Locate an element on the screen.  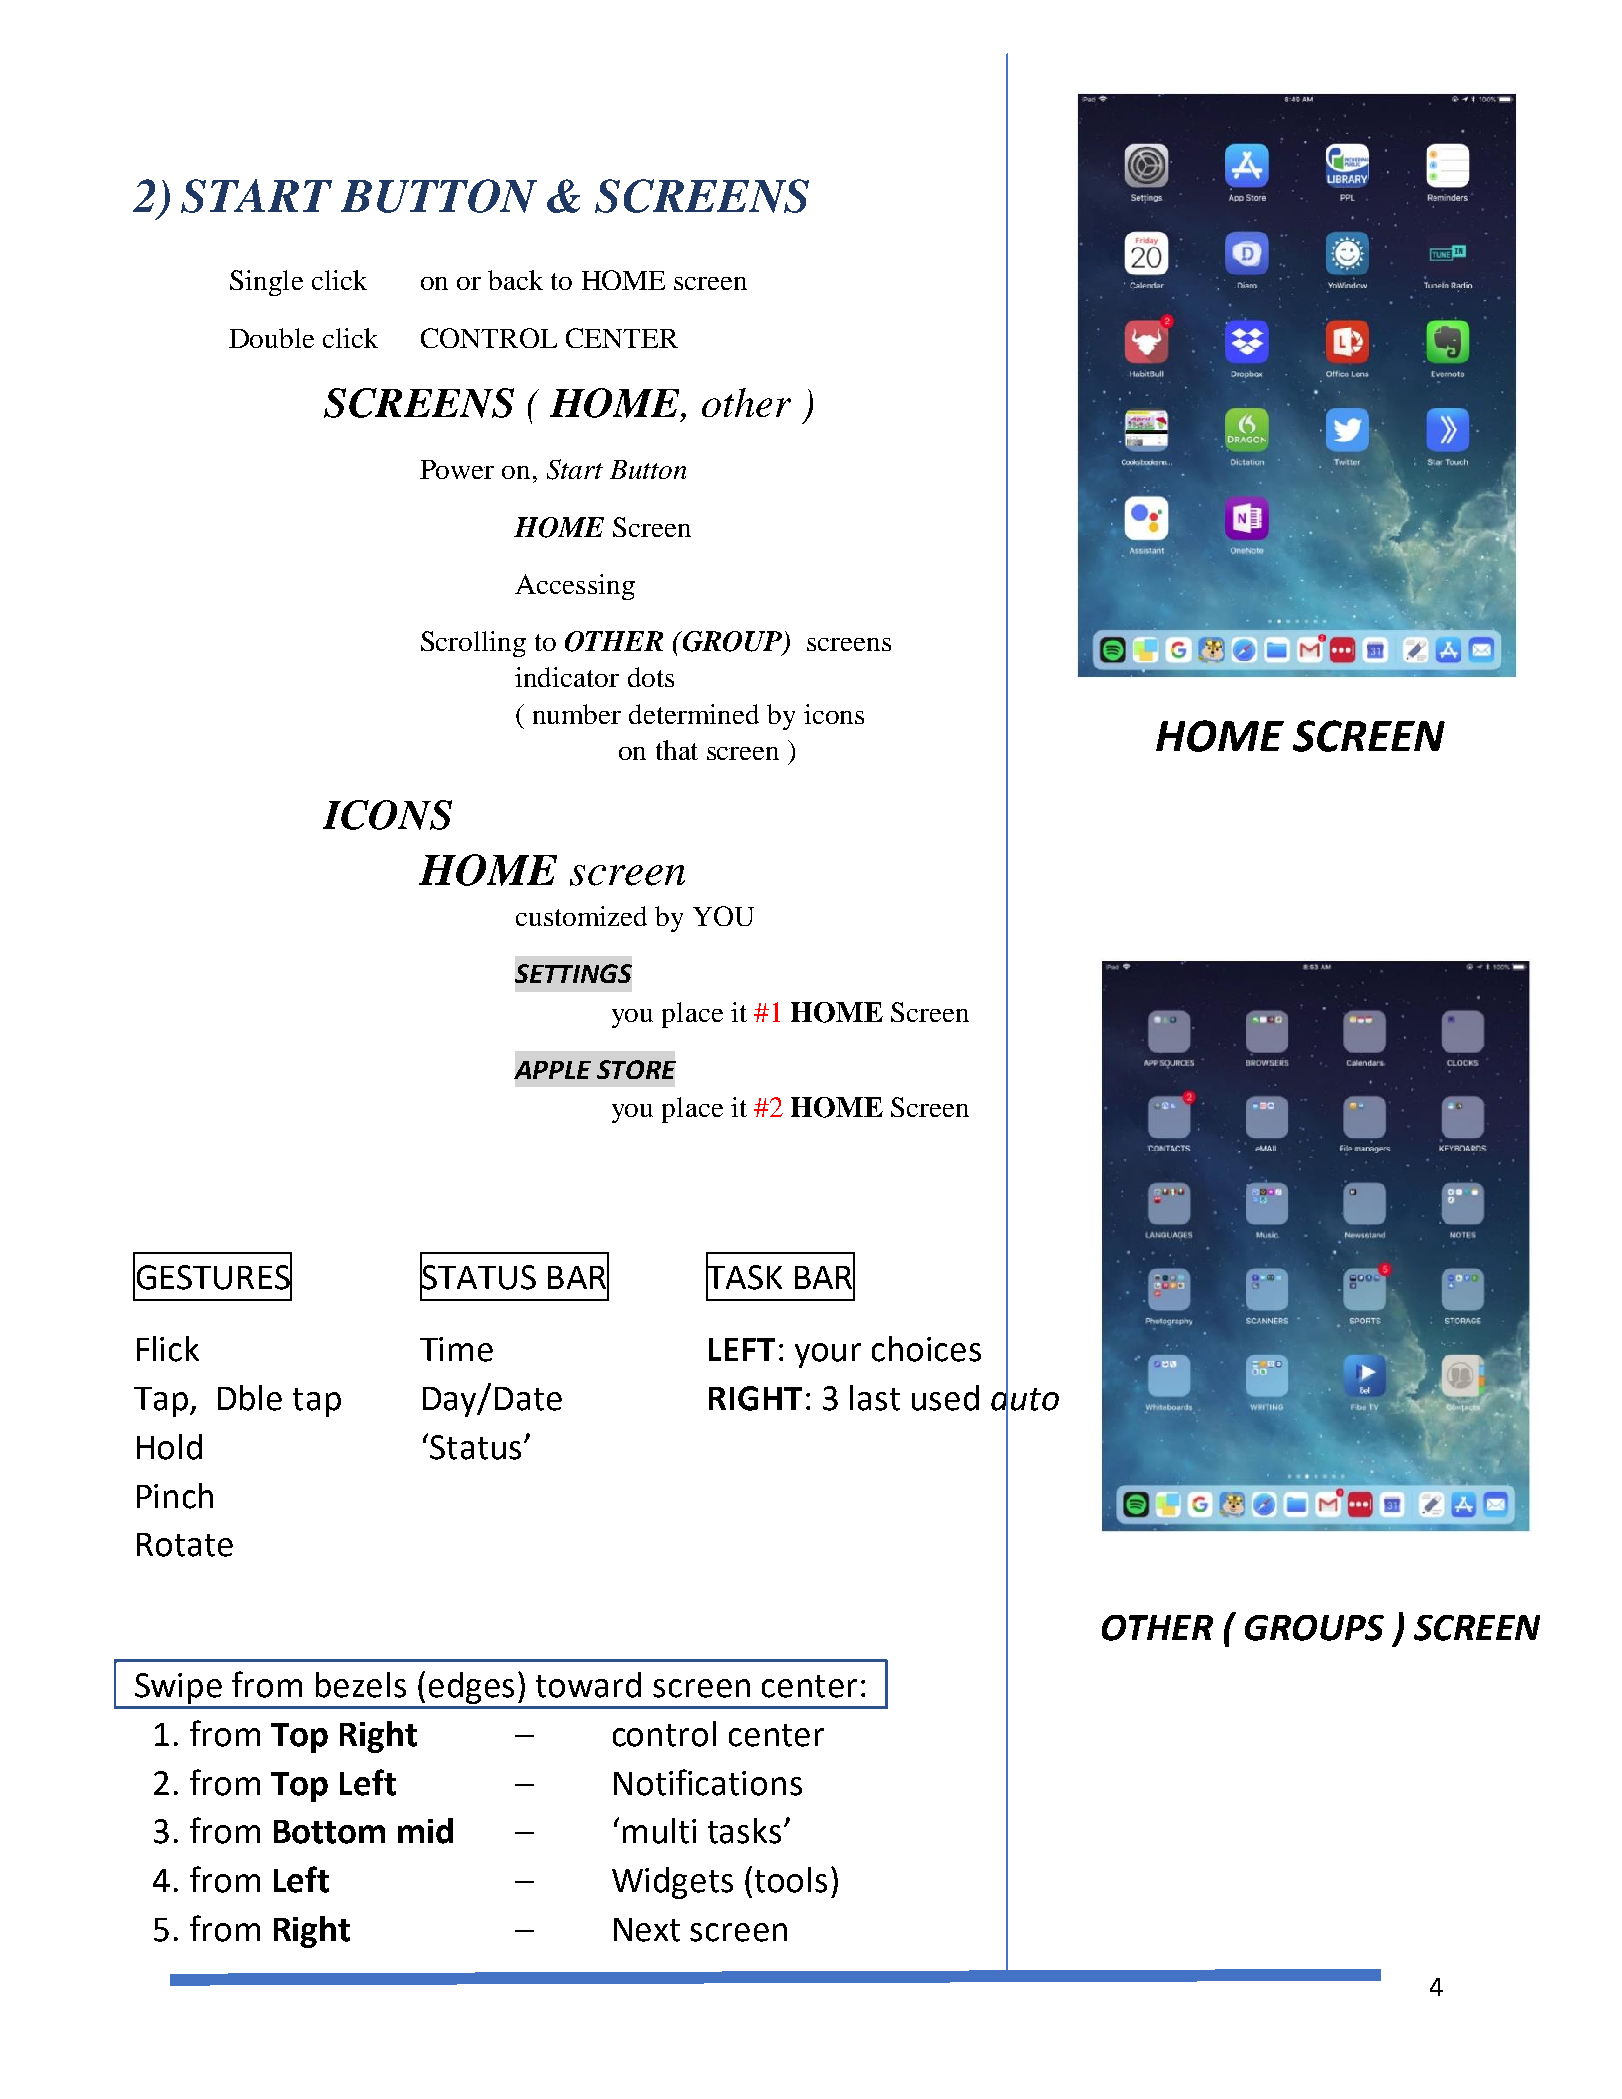
Flick is located at coordinates (168, 1349).
